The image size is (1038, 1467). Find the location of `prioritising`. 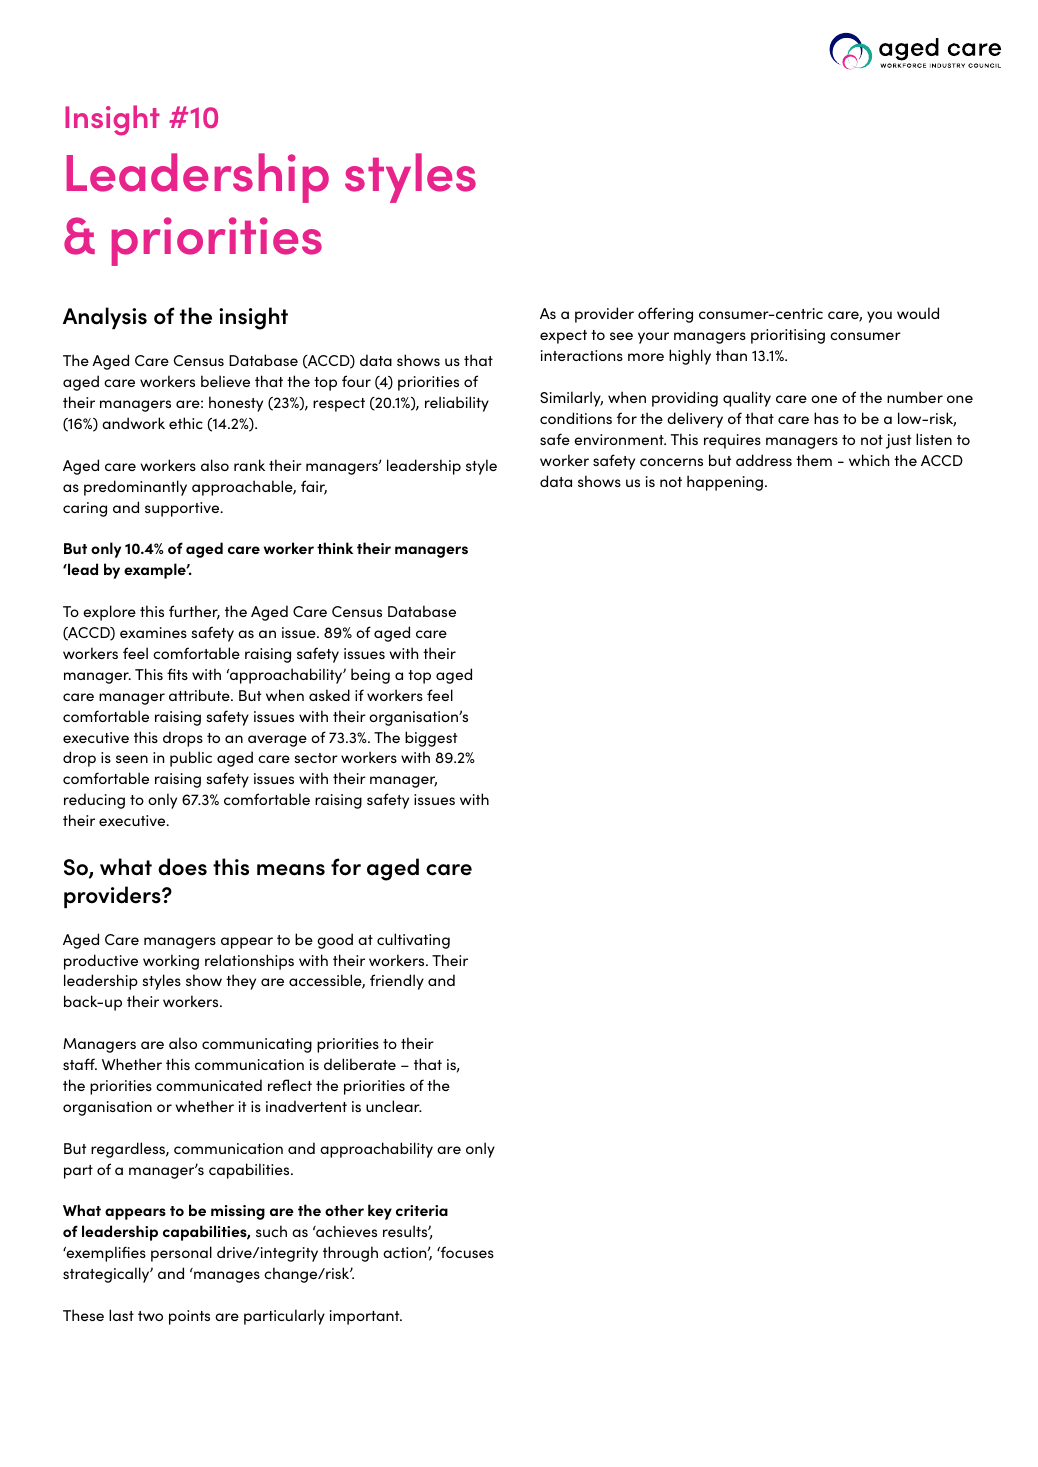

prioritising is located at coordinates (788, 336).
